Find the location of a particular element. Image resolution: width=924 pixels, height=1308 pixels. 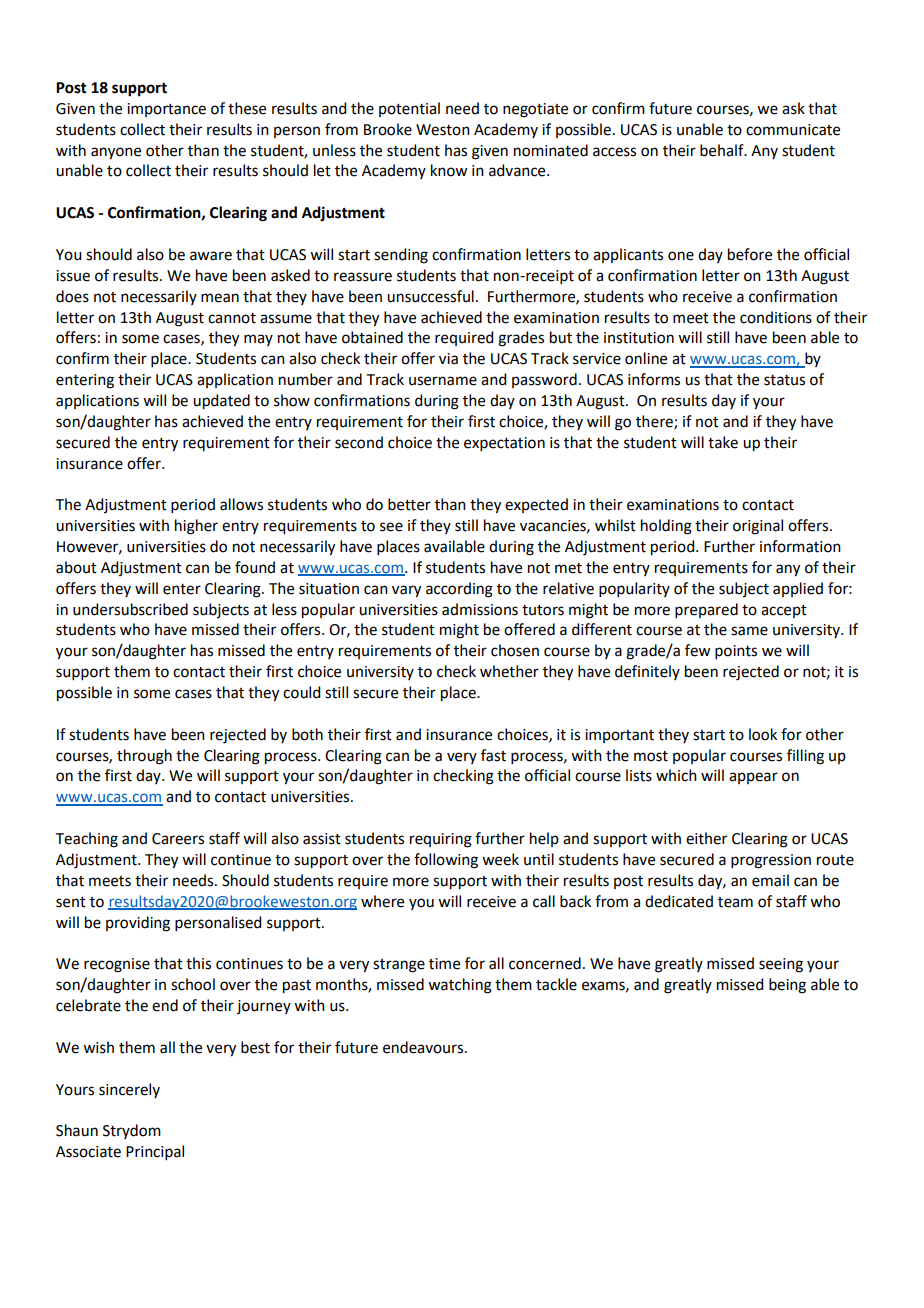

endeavours is located at coordinates (424, 1047).
